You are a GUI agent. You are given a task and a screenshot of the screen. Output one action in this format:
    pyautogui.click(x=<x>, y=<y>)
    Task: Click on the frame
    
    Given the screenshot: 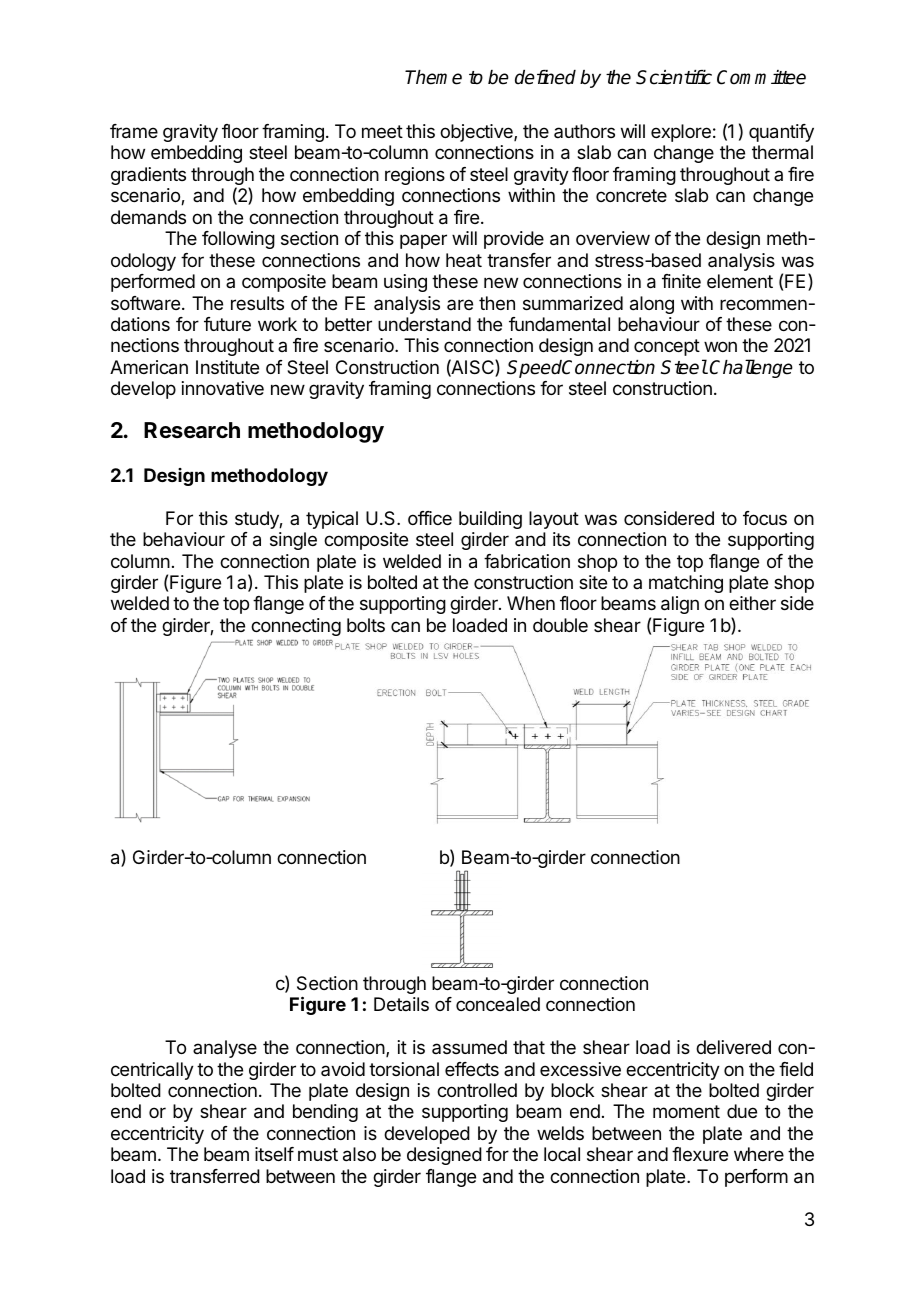 What is the action you would take?
    pyautogui.click(x=134, y=131)
